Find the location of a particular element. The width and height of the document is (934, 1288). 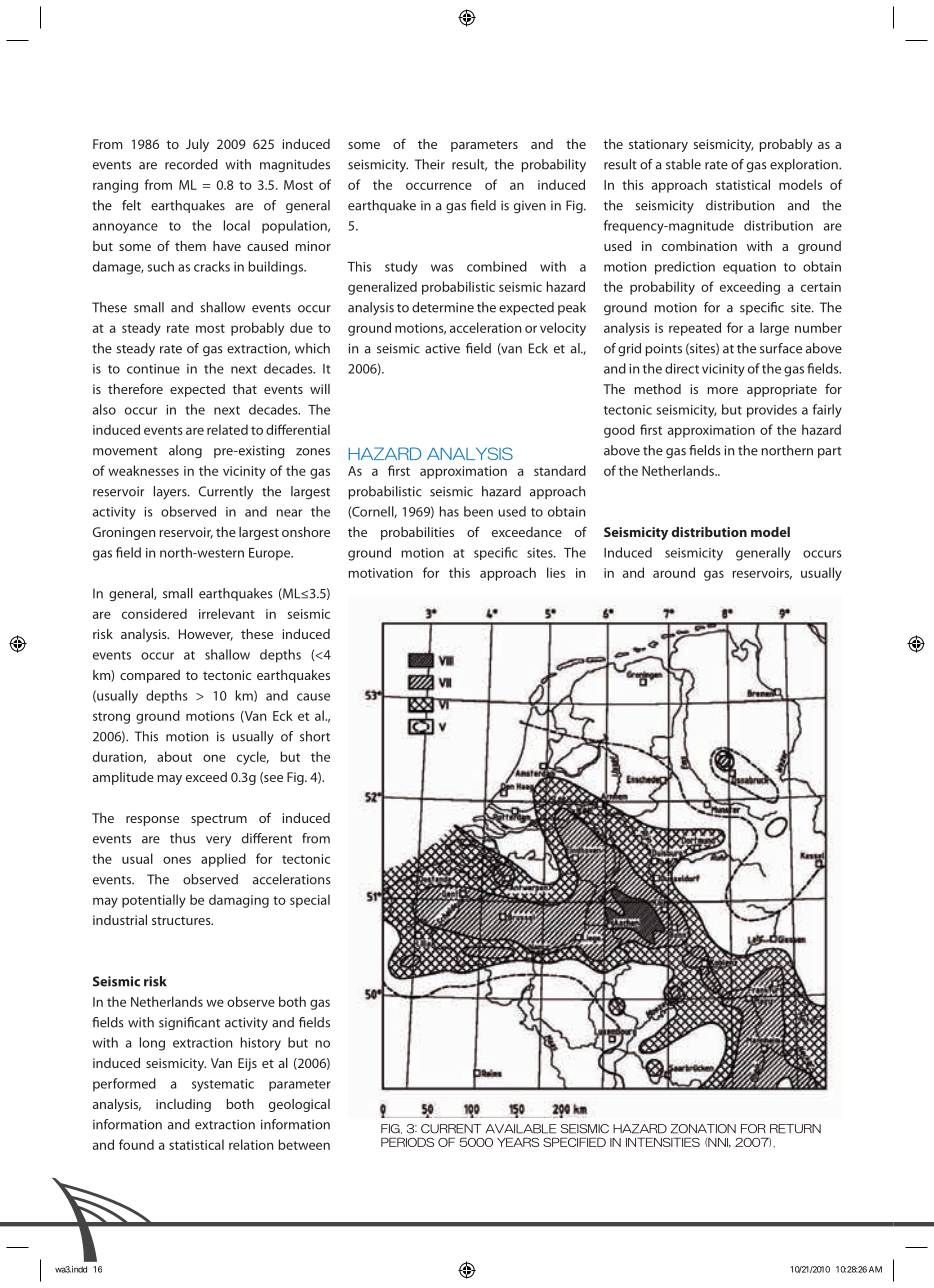

provides is located at coordinates (772, 411).
